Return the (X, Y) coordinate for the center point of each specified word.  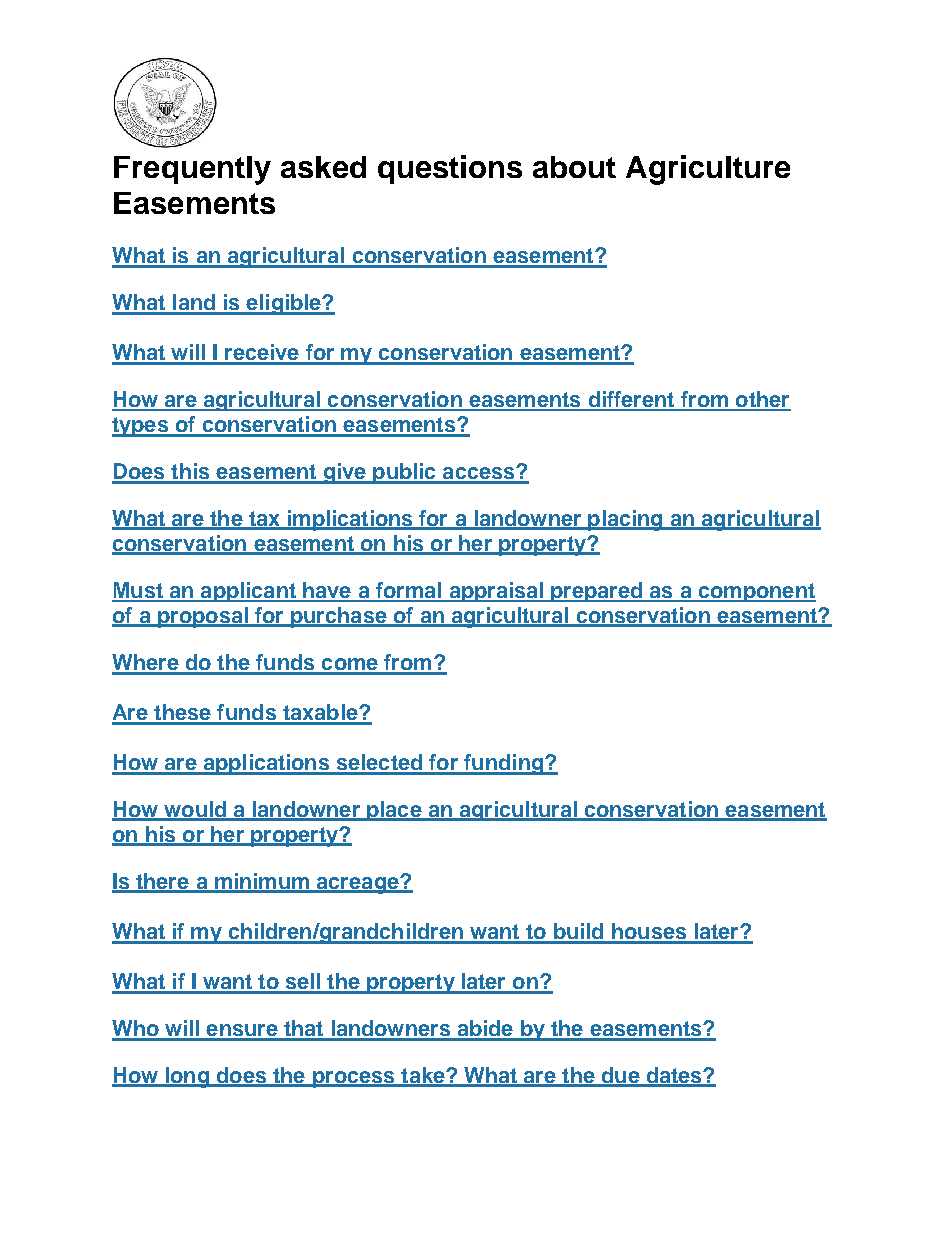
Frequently (192, 170)
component (756, 592)
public (404, 473)
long (187, 1077)
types (141, 427)
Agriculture (708, 170)
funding (503, 764)
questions (450, 169)
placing (625, 520)
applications (266, 764)
